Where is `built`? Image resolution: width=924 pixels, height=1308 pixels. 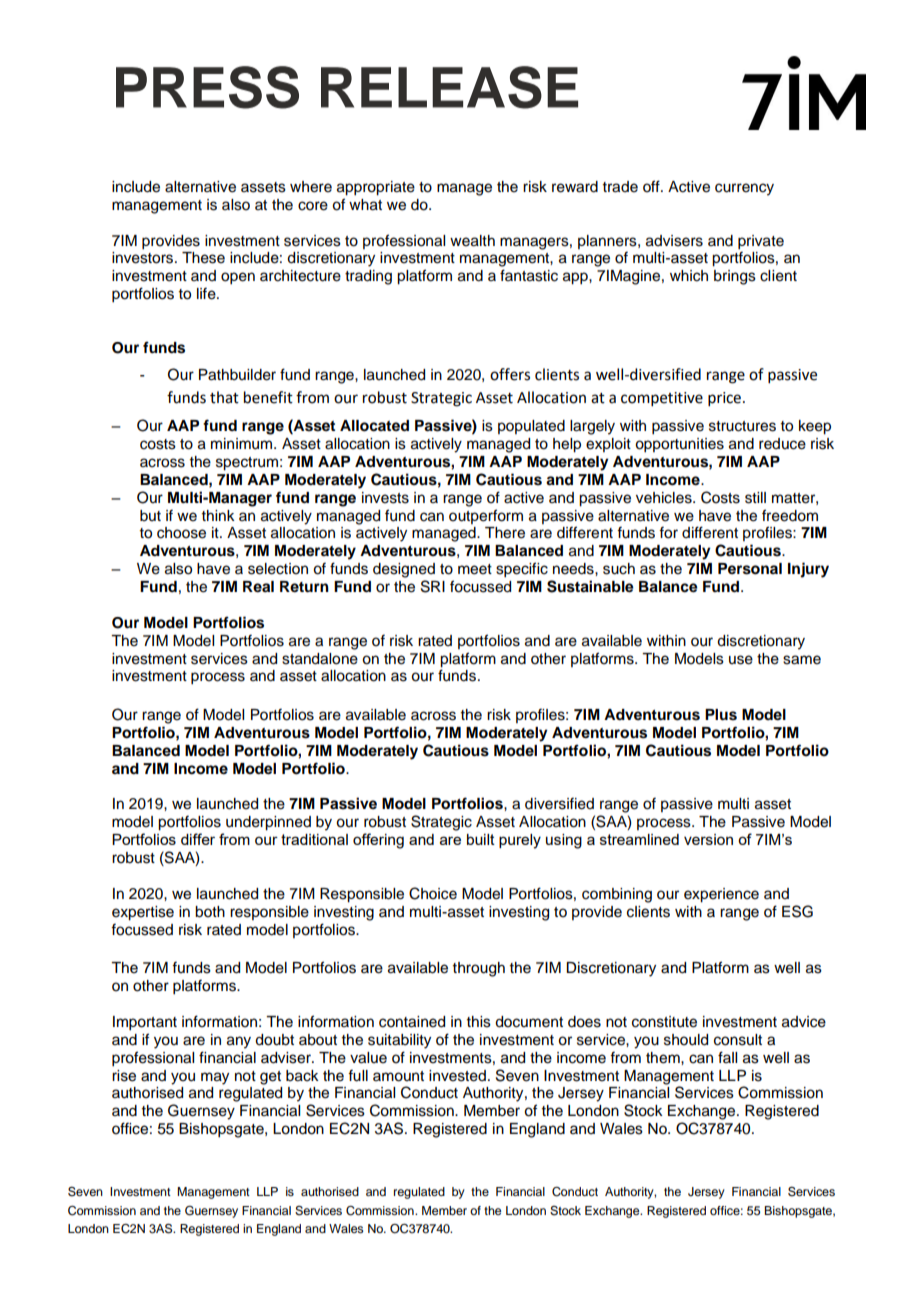
built is located at coordinates (481, 839).
